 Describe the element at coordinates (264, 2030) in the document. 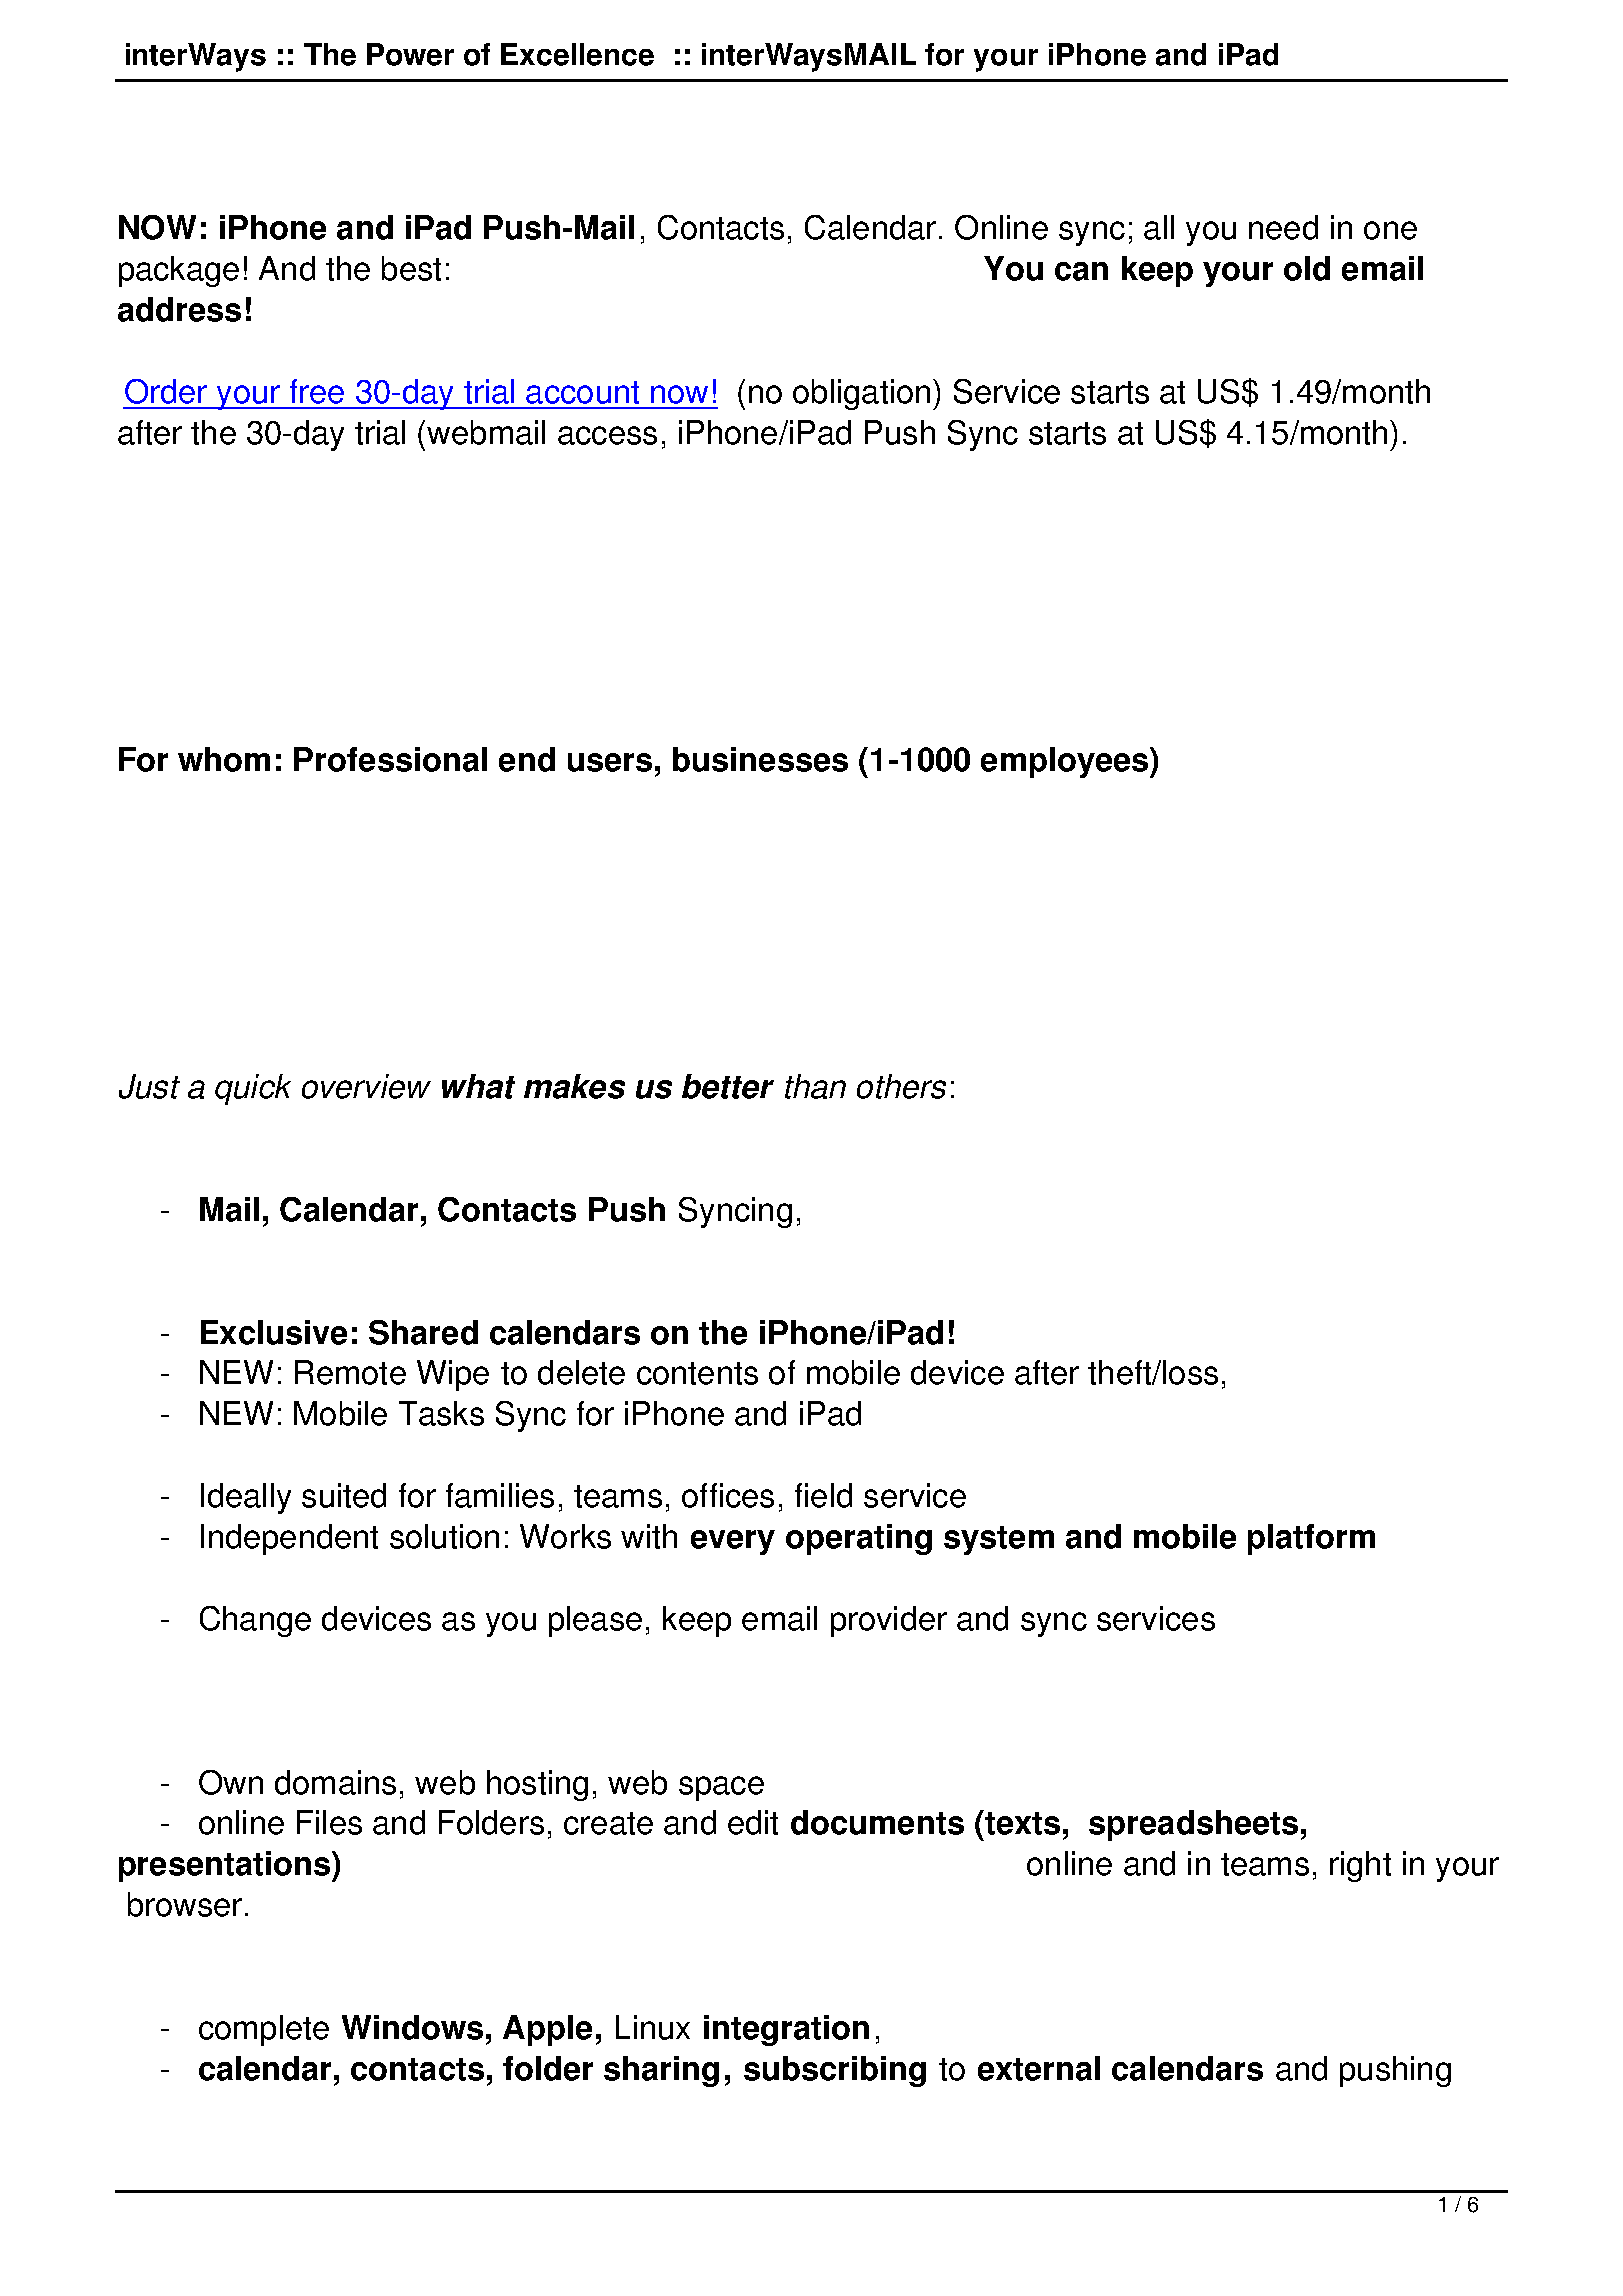

I see `complete` at that location.
